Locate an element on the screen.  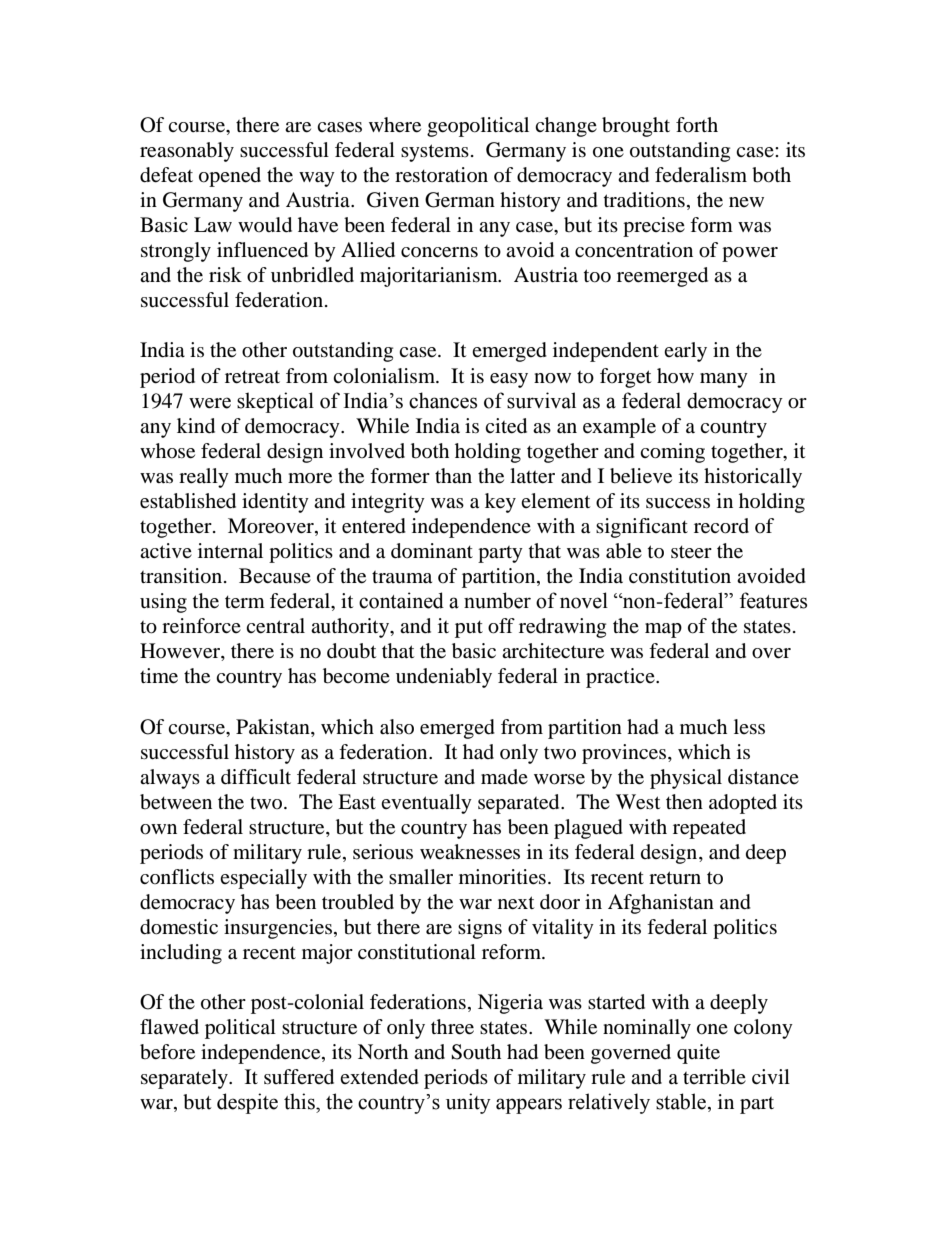
systems is located at coordinates (435, 153).
